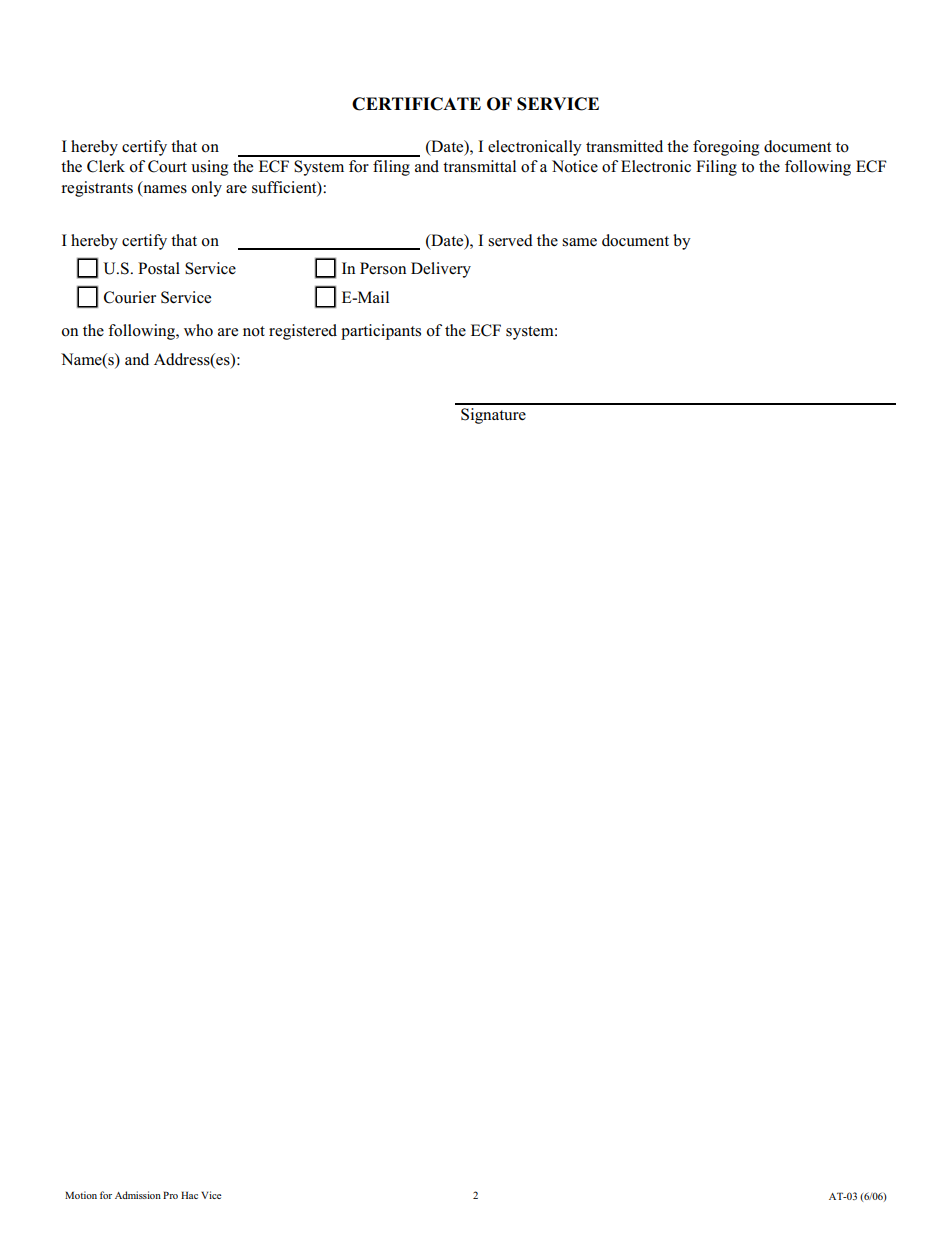 The height and width of the image is (1233, 952). I want to click on Signature, so click(493, 416).
